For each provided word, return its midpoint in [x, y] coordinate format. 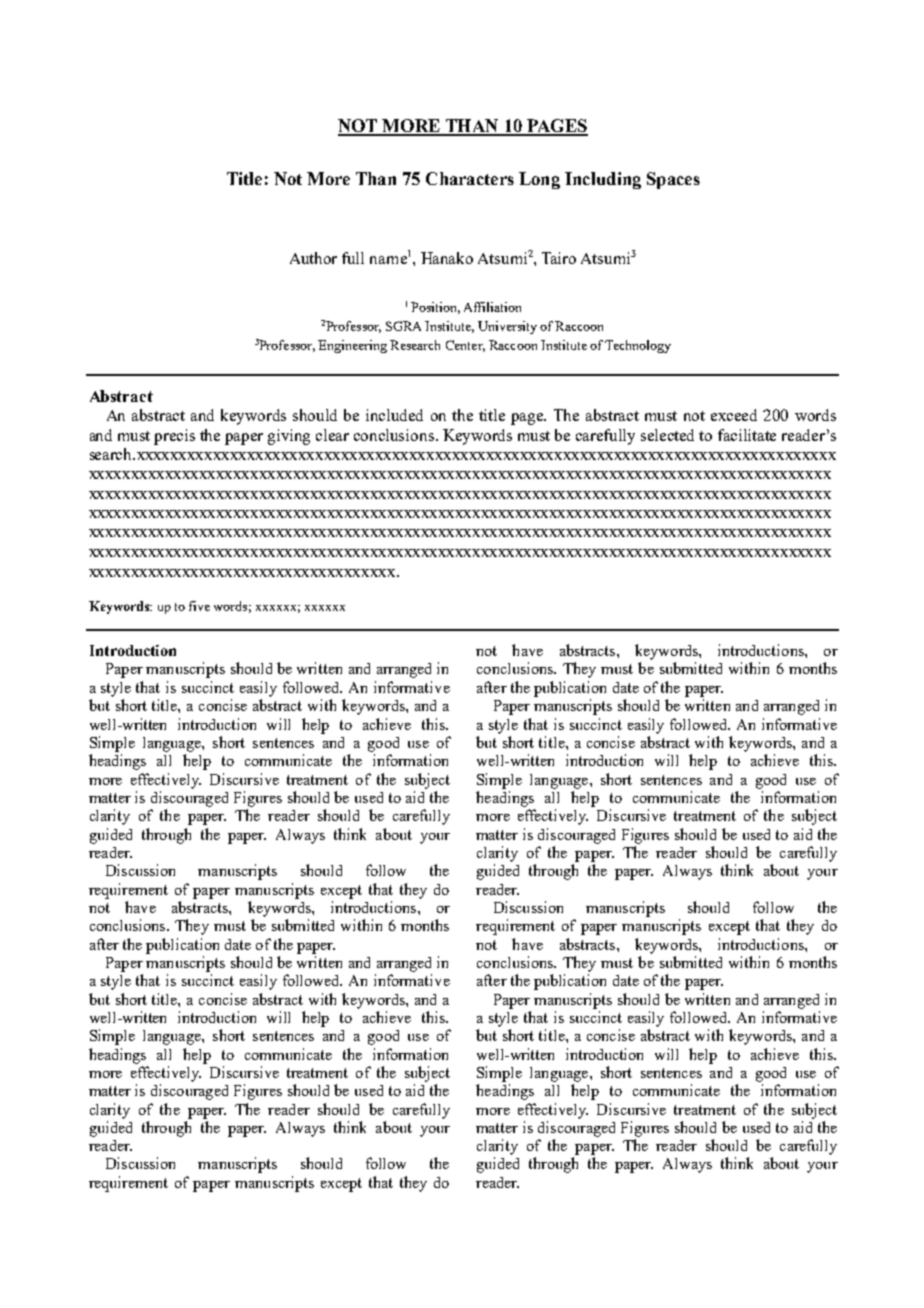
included [394, 415]
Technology [638, 346]
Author [313, 258]
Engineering [352, 346]
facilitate [747, 435]
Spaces [673, 180]
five [199, 606]
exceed [734, 415]
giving [289, 437]
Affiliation [492, 307]
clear [332, 435]
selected [667, 435]
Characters [470, 178]
